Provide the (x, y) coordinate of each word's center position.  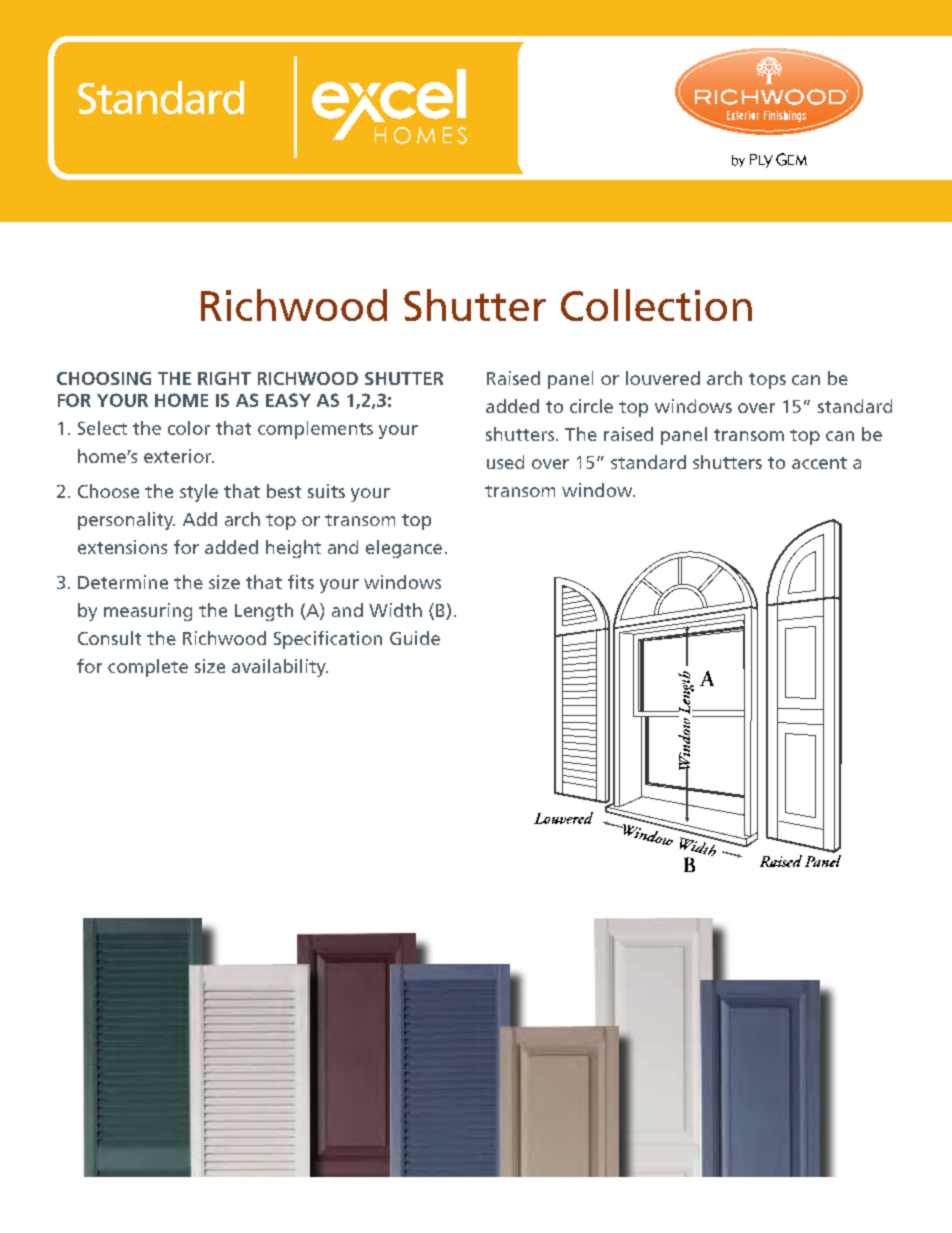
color (189, 428)
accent (819, 463)
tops (767, 381)
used (505, 462)
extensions (122, 547)
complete (148, 668)
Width (395, 610)
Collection (656, 305)
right (224, 378)
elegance (404, 549)
